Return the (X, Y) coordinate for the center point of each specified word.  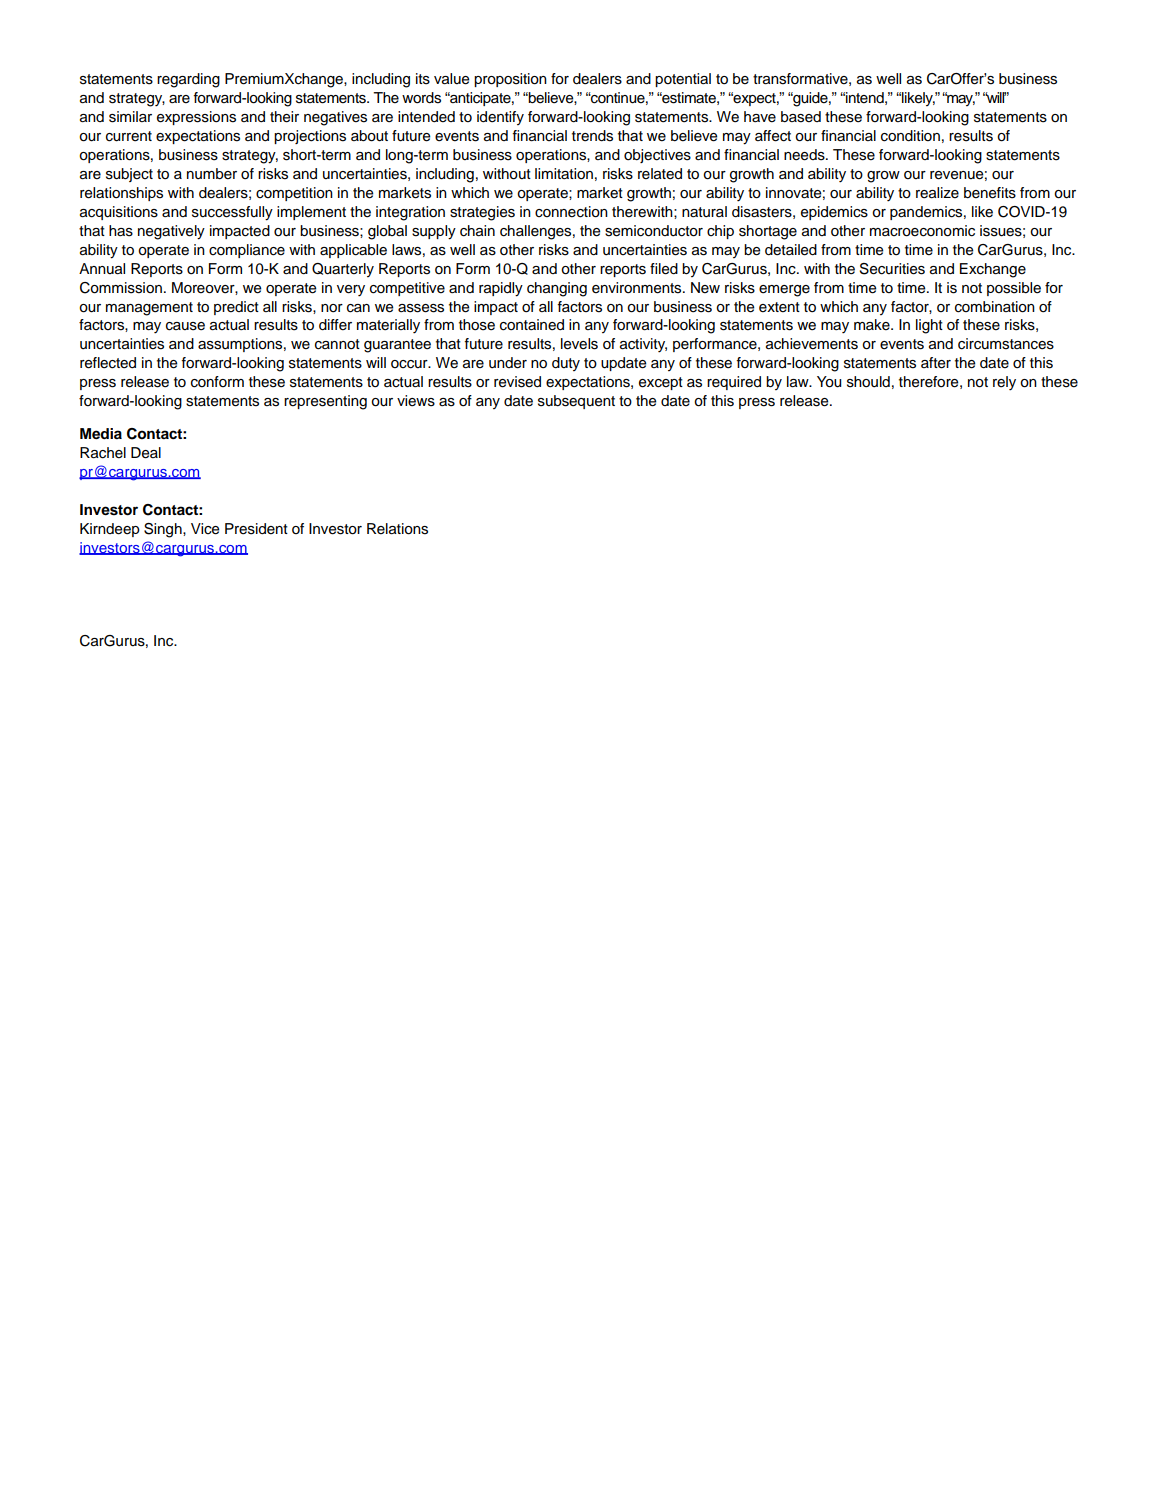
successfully (232, 213)
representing (325, 402)
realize (937, 193)
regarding (188, 80)
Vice (205, 529)
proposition (510, 80)
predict (236, 308)
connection (571, 212)
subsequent (576, 402)
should (868, 382)
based (801, 117)
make (873, 325)
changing (557, 289)
